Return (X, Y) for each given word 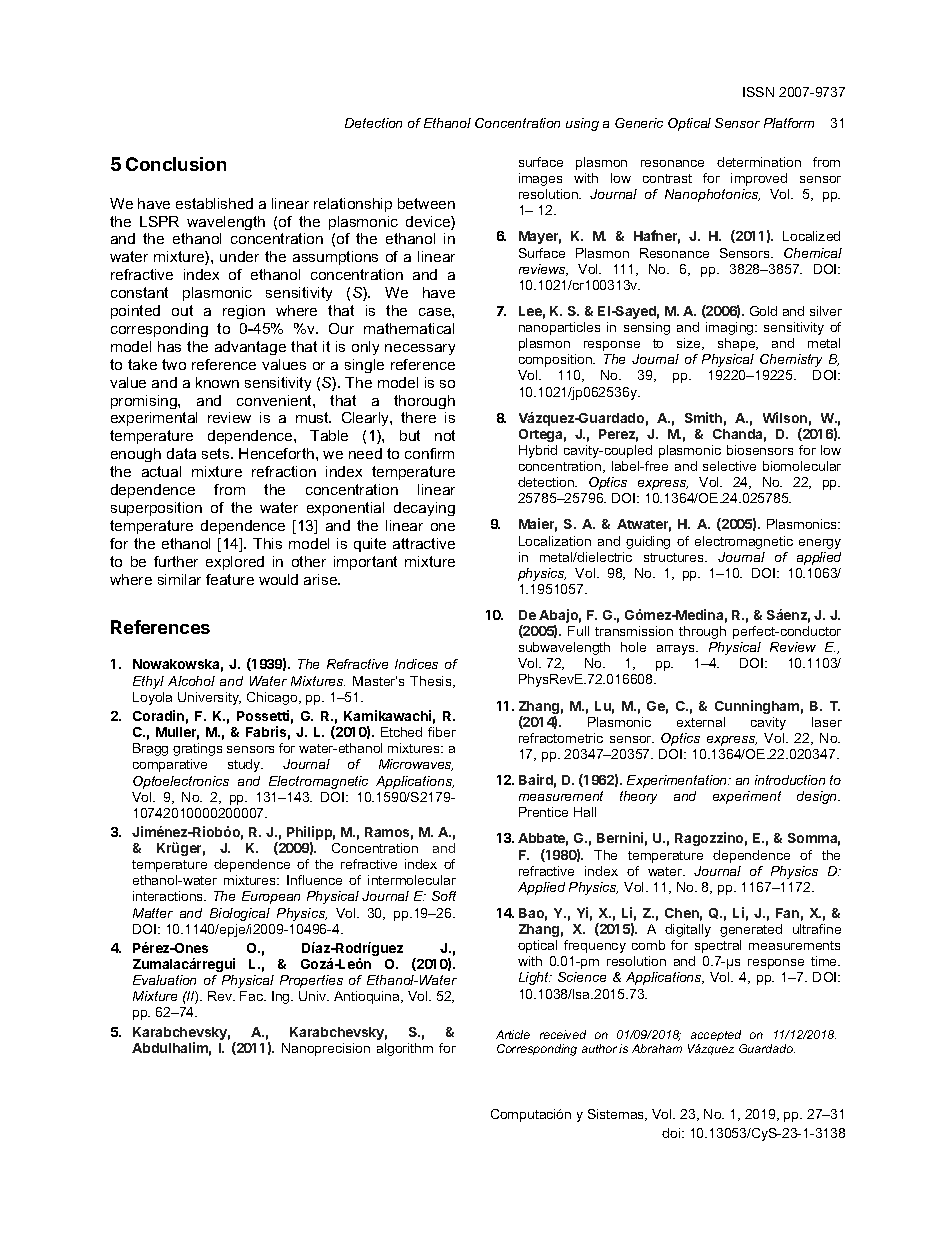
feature (230, 579)
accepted (716, 1035)
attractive (424, 543)
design (818, 797)
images (540, 179)
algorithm (405, 1049)
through (702, 632)
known (217, 382)
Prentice (543, 812)
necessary (420, 349)
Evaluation (164, 980)
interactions (169, 896)
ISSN (758, 92)
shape (738, 344)
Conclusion (176, 164)
